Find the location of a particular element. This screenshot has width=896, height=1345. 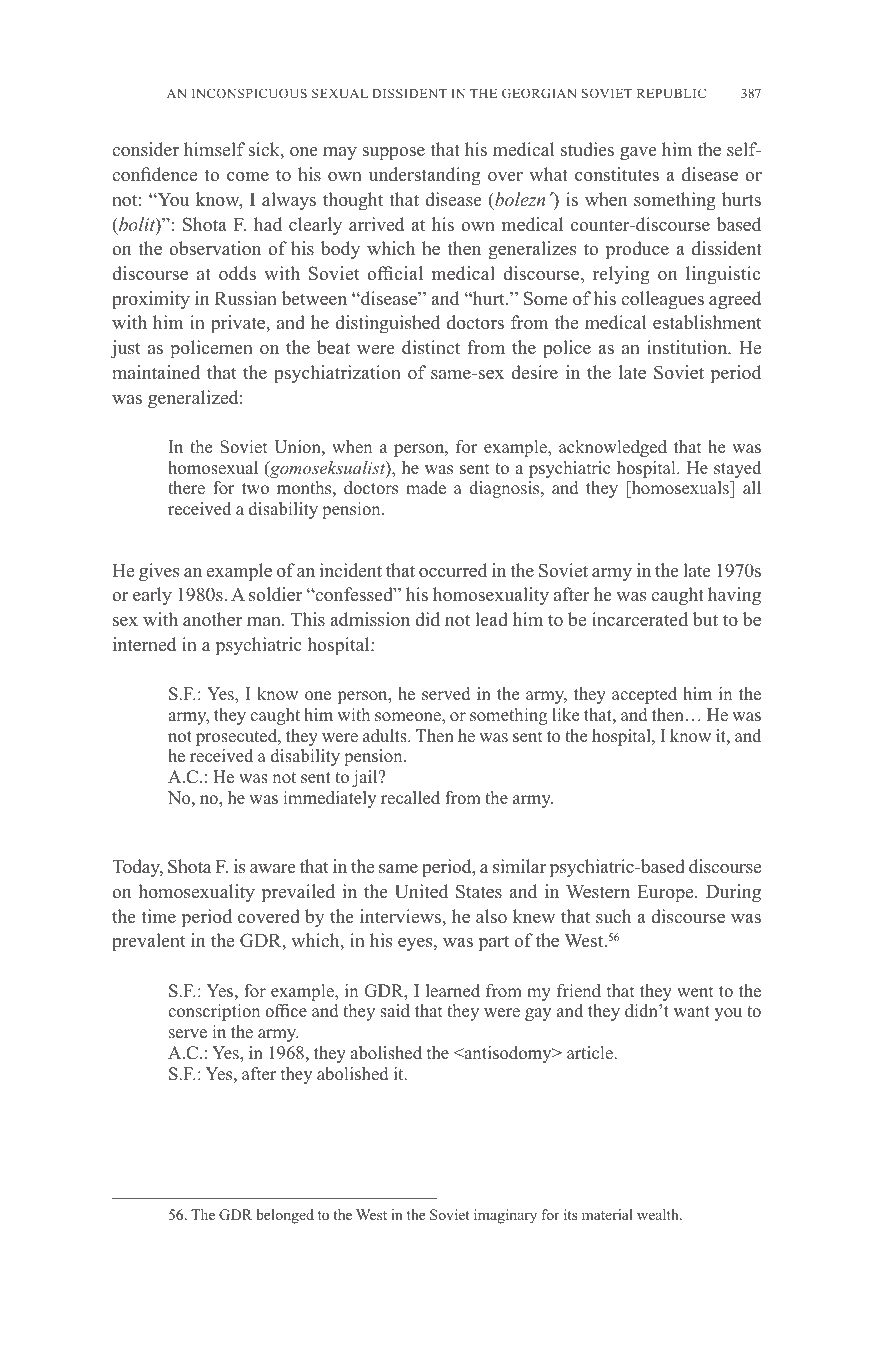

belonged is located at coordinates (285, 1216).
